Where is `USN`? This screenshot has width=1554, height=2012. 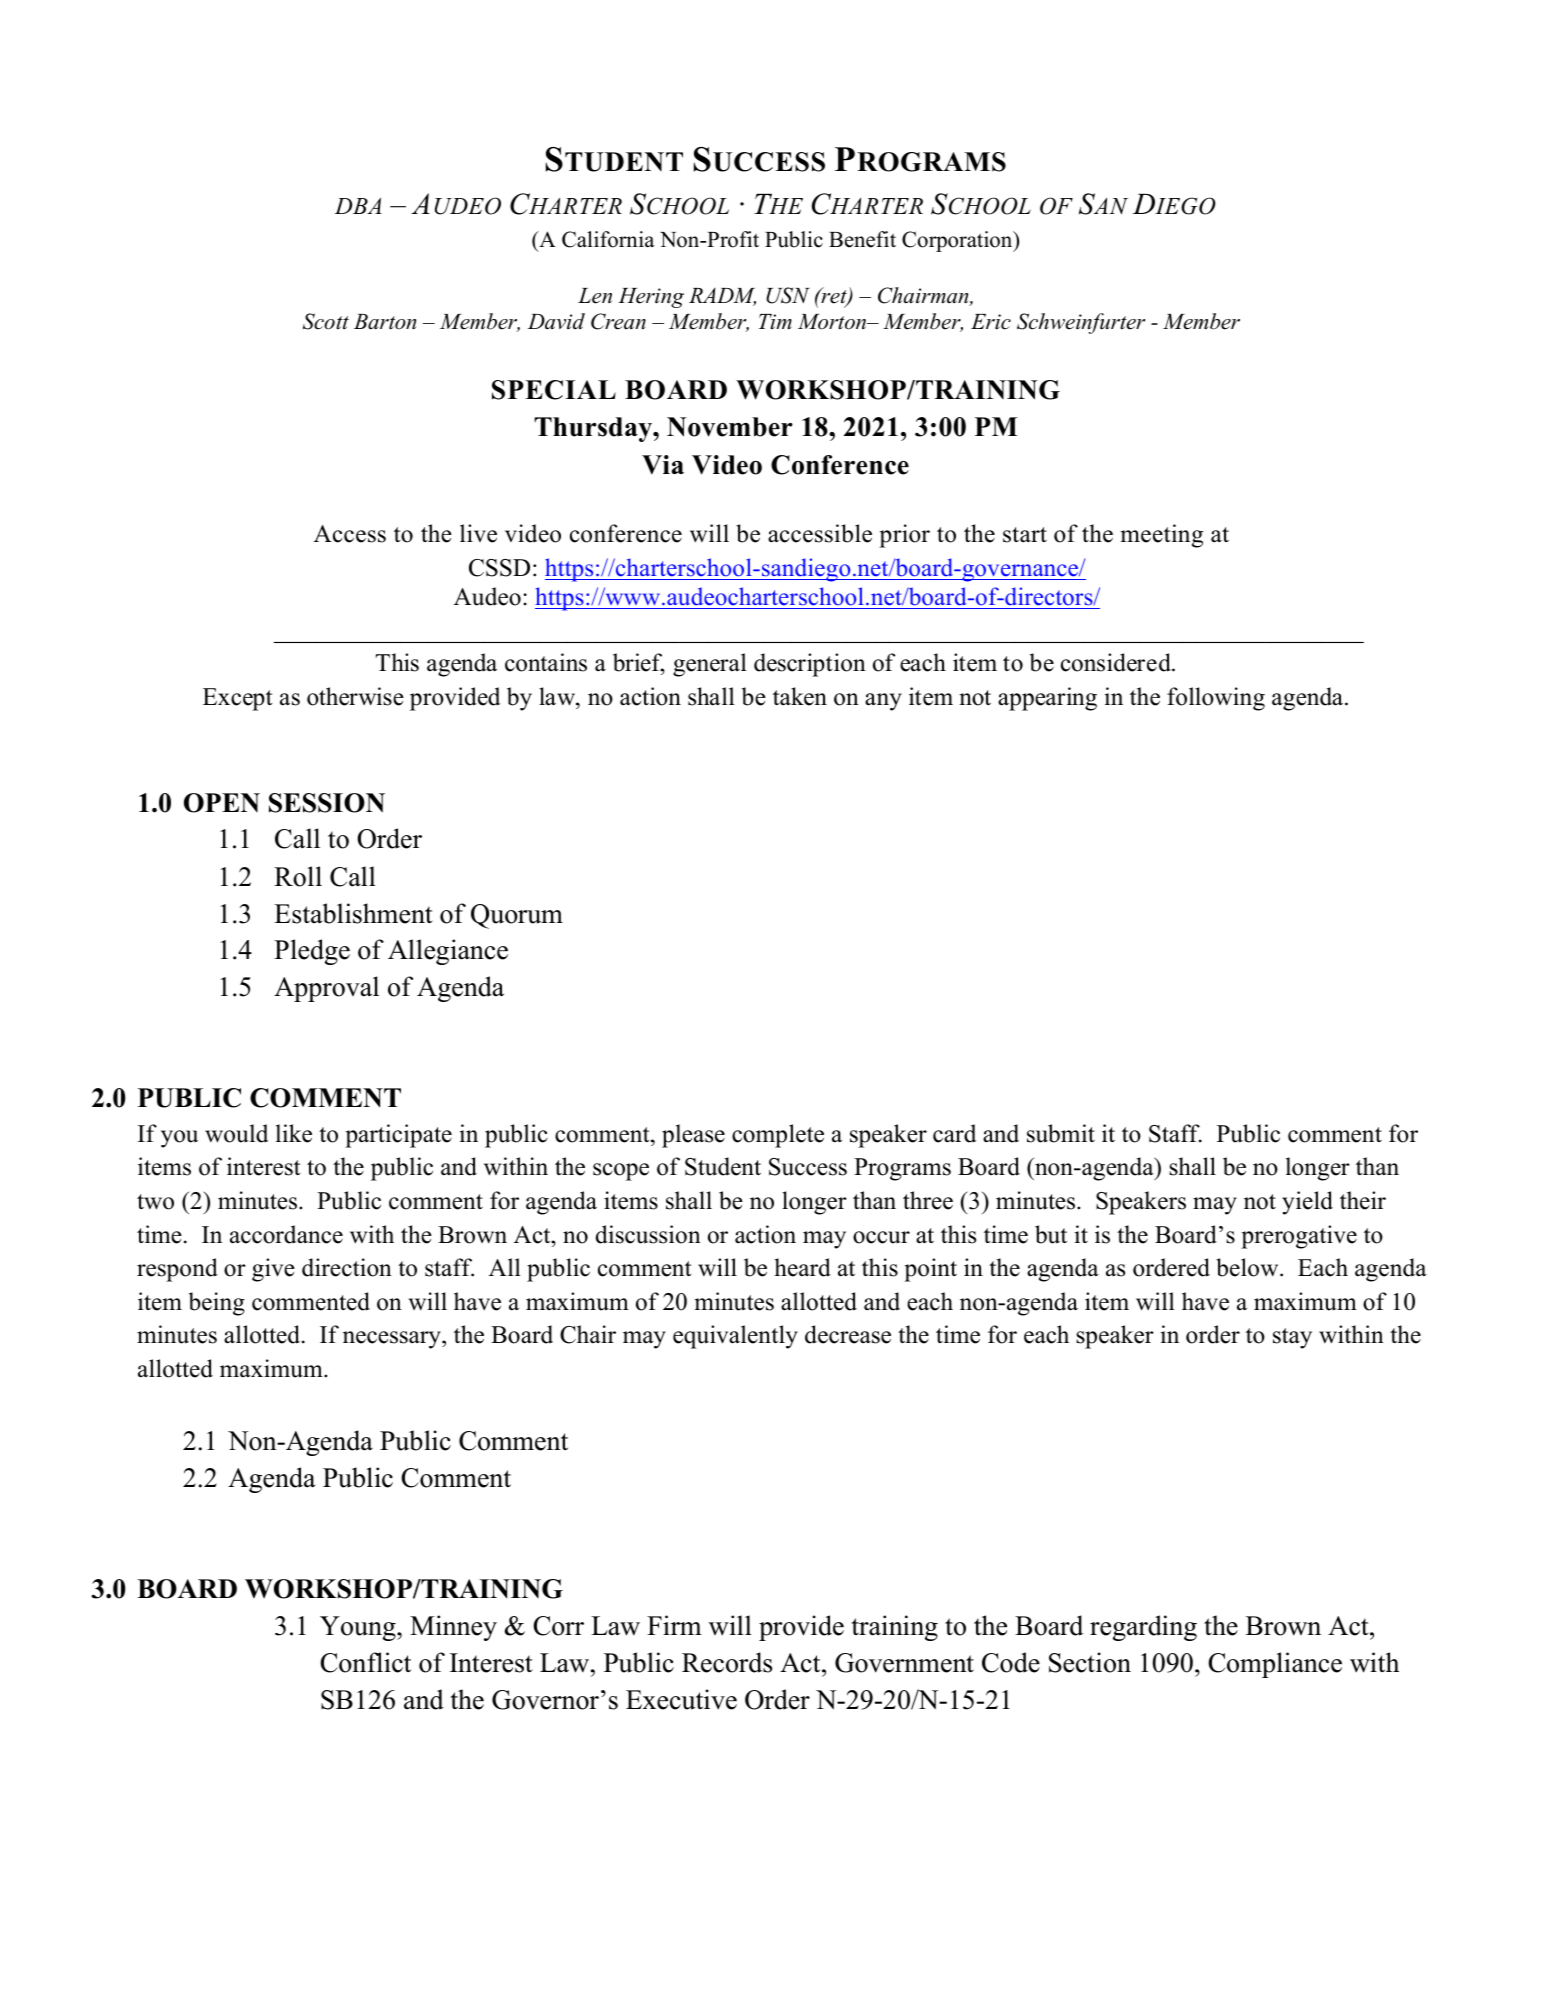
USN is located at coordinates (788, 295).
